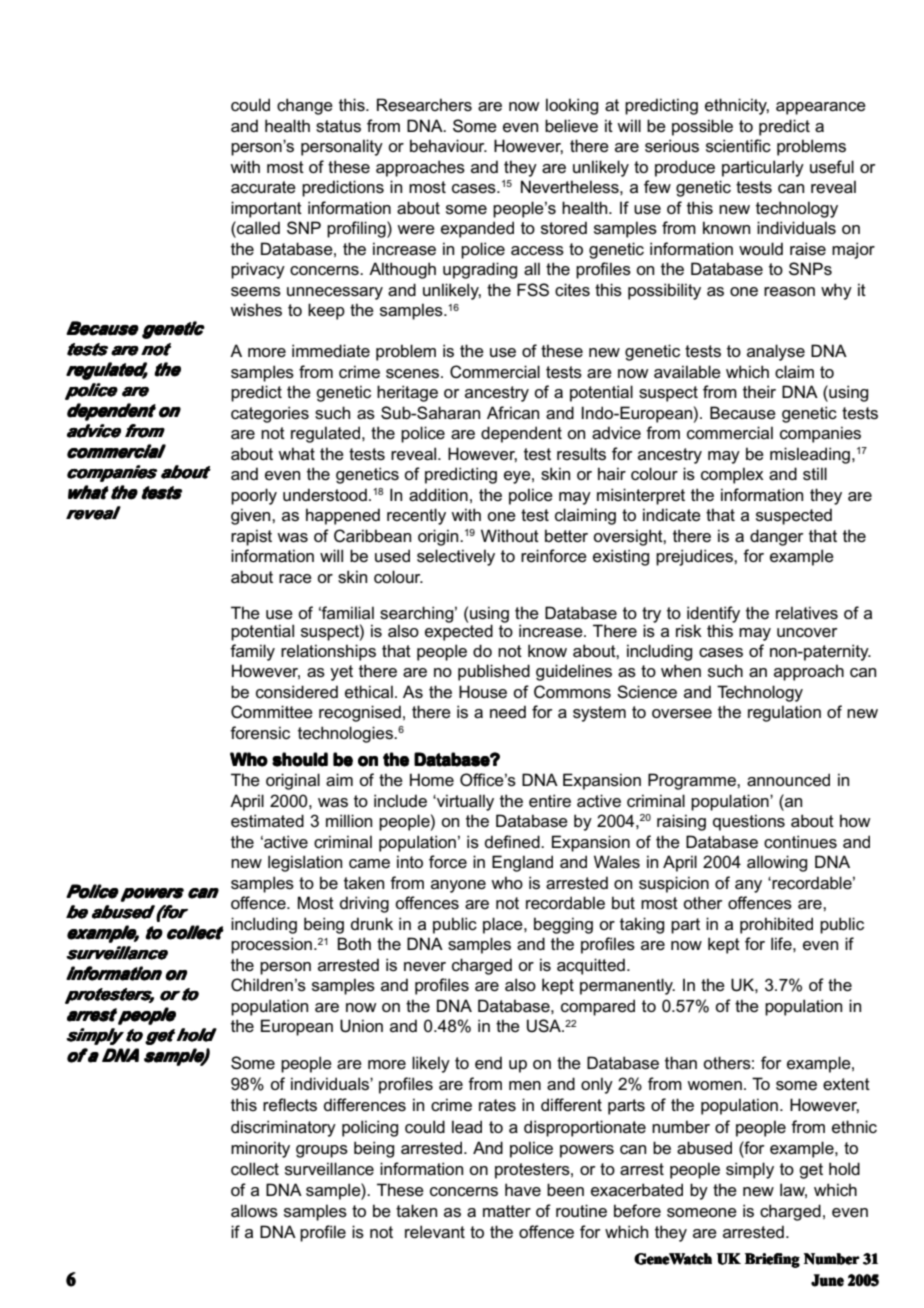 The width and height of the screenshot is (924, 1308). Describe the element at coordinates (572, 691) in the screenshot. I see `Commons` at that location.
